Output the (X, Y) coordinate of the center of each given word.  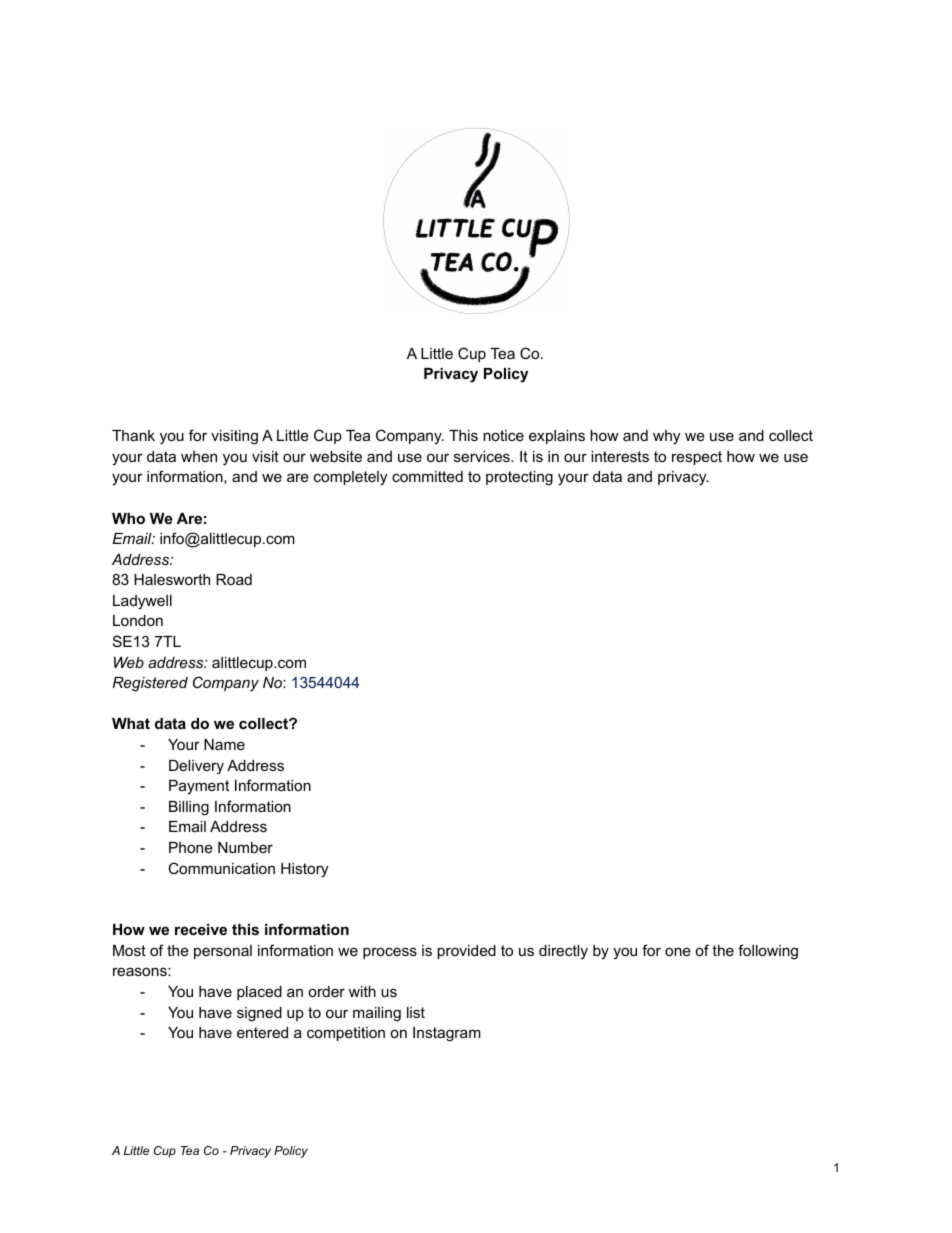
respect (697, 458)
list (416, 1012)
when (199, 456)
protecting (519, 478)
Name (224, 744)
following (768, 952)
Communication (221, 868)
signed (259, 1014)
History (304, 870)
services (483, 456)
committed (427, 476)
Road (234, 579)
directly (563, 952)
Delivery (196, 767)
